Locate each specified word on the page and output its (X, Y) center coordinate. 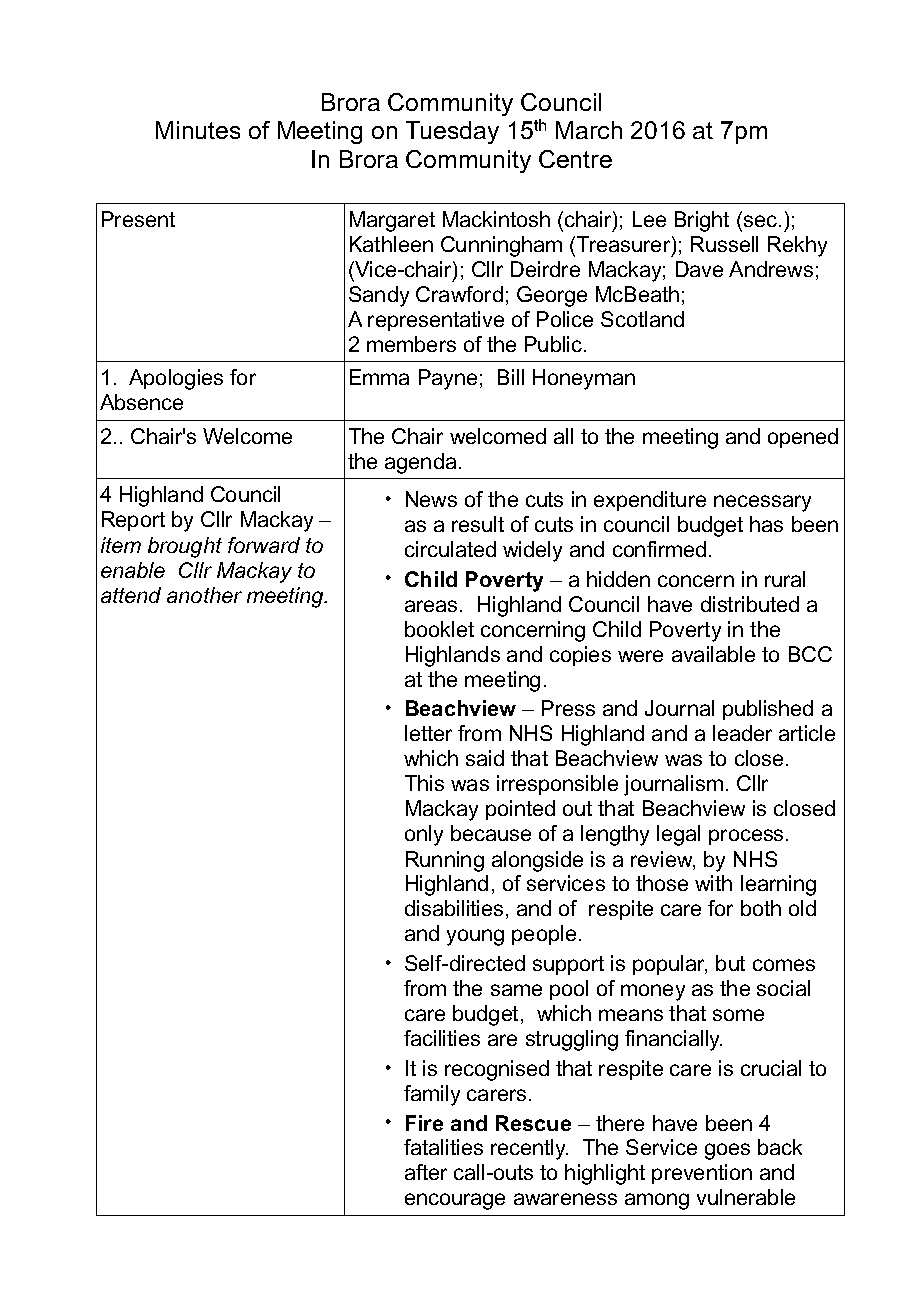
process (746, 837)
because (491, 833)
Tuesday (452, 132)
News (431, 499)
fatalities (443, 1147)
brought (185, 547)
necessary (762, 503)
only (424, 835)
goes (727, 1151)
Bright (702, 221)
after (426, 1172)
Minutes (198, 130)
